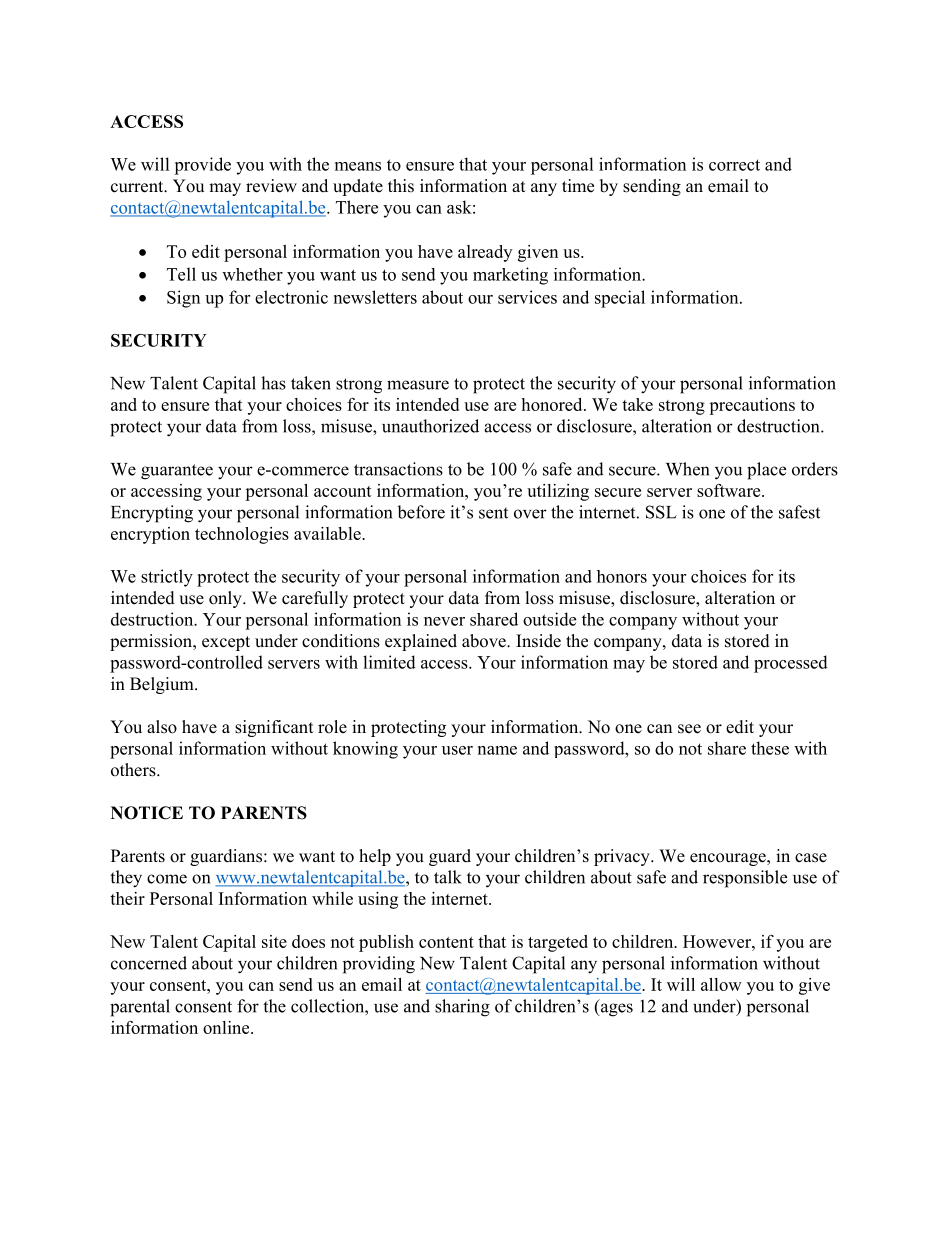 This document has width=952, height=1233. Describe the element at coordinates (401, 186) in the document. I see `this` at that location.
